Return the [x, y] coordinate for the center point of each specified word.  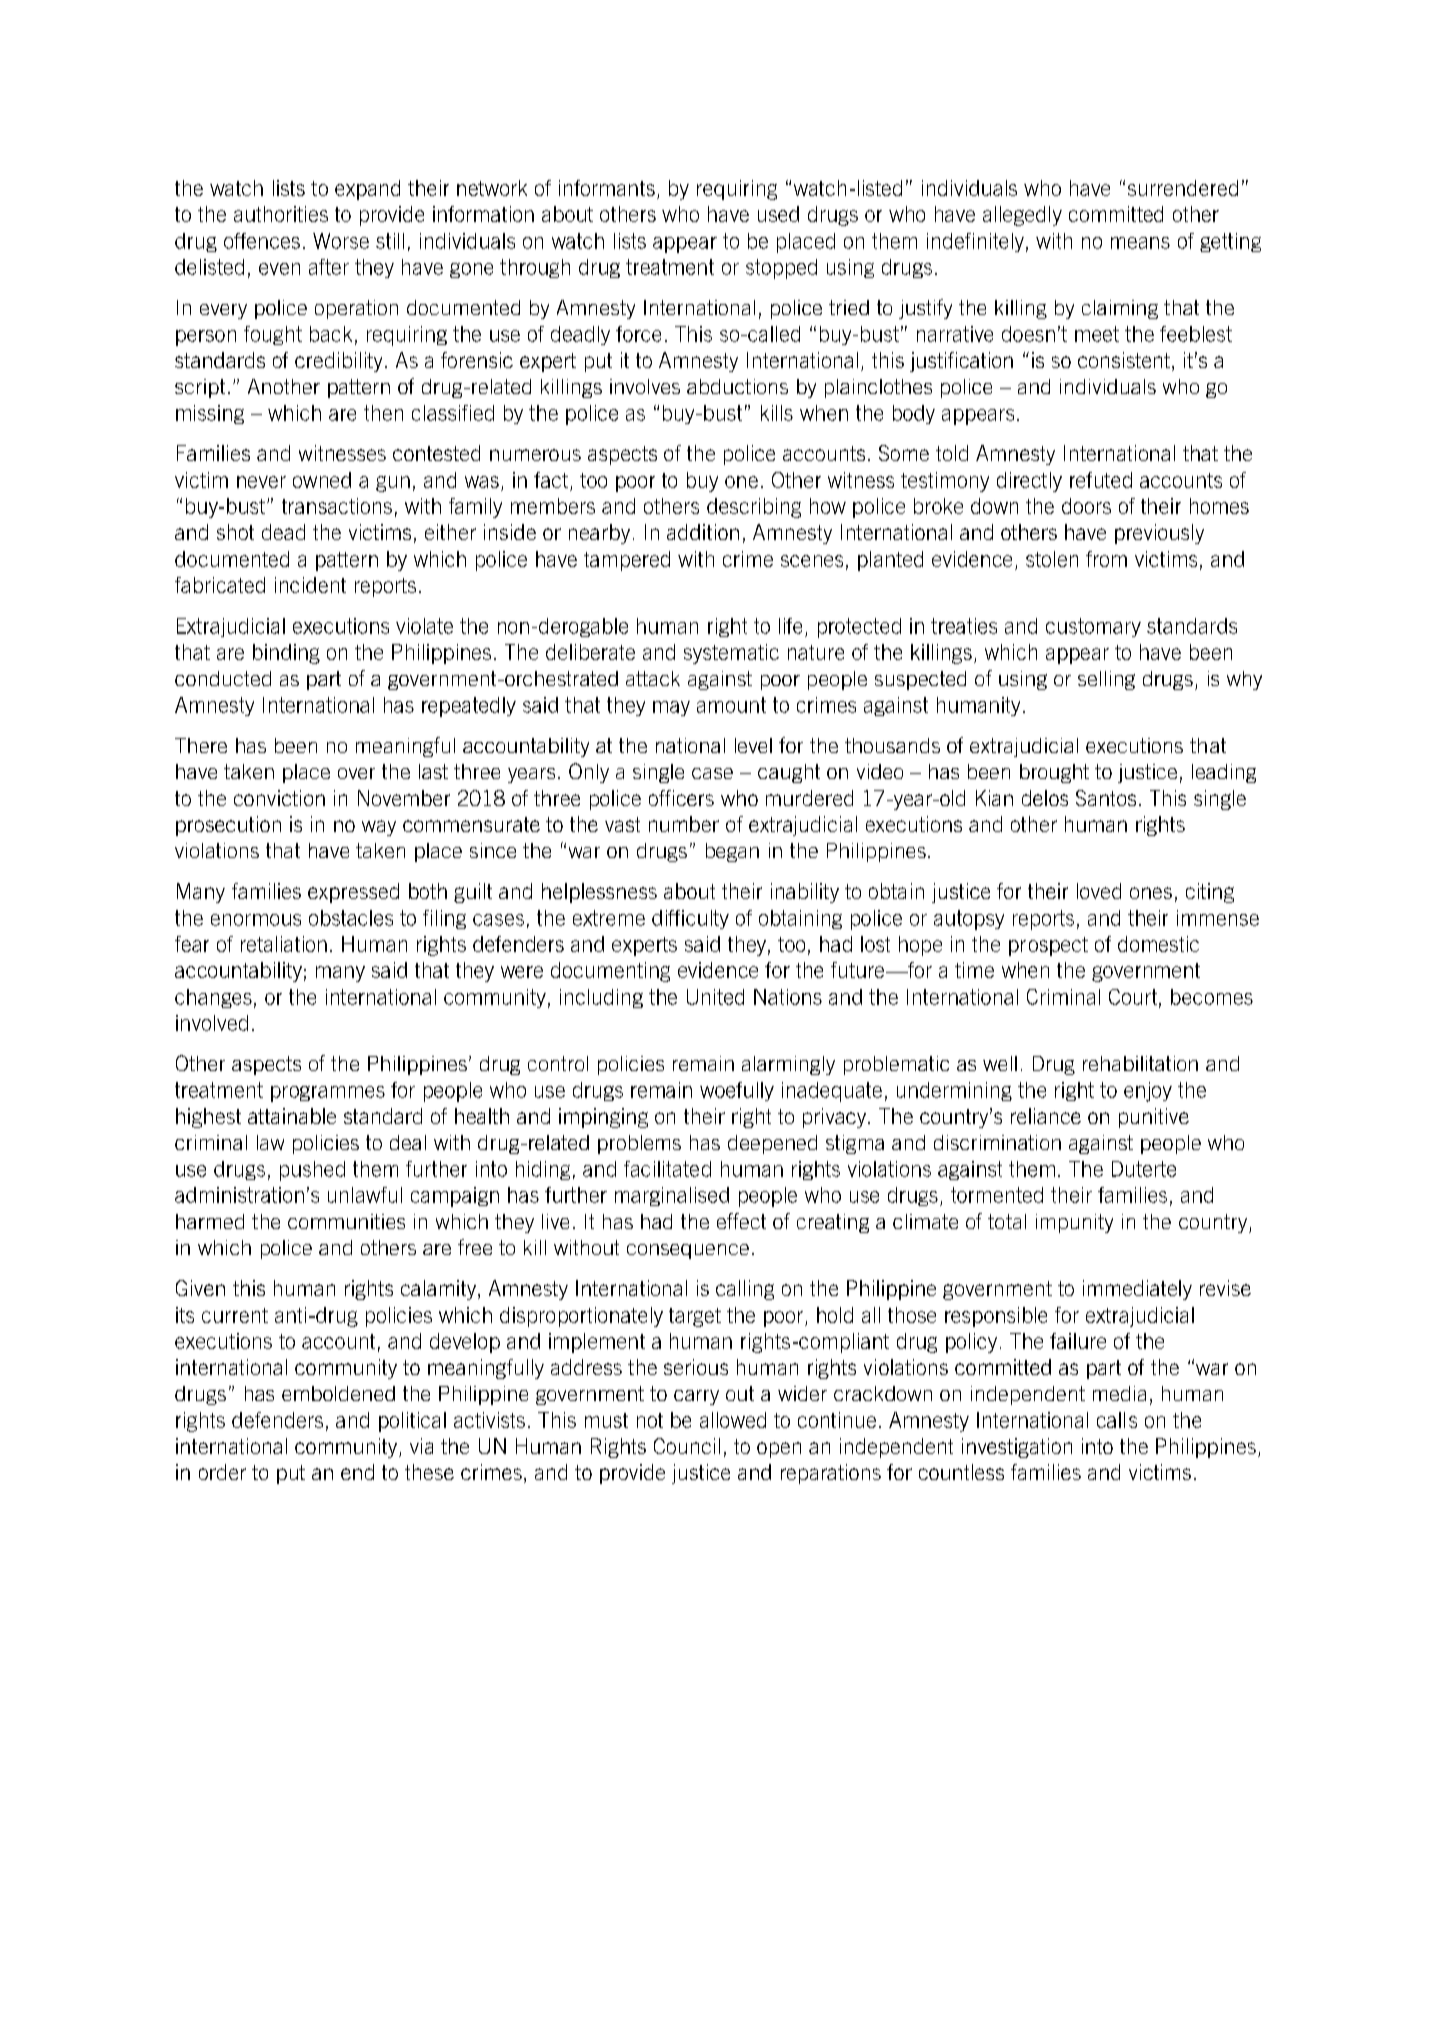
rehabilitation [1140, 1063]
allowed [733, 1420]
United [715, 997]
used [778, 214]
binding [286, 654]
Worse [341, 241]
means [1140, 243]
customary [1093, 627]
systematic [731, 654]
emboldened [338, 1393]
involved [212, 1023]
